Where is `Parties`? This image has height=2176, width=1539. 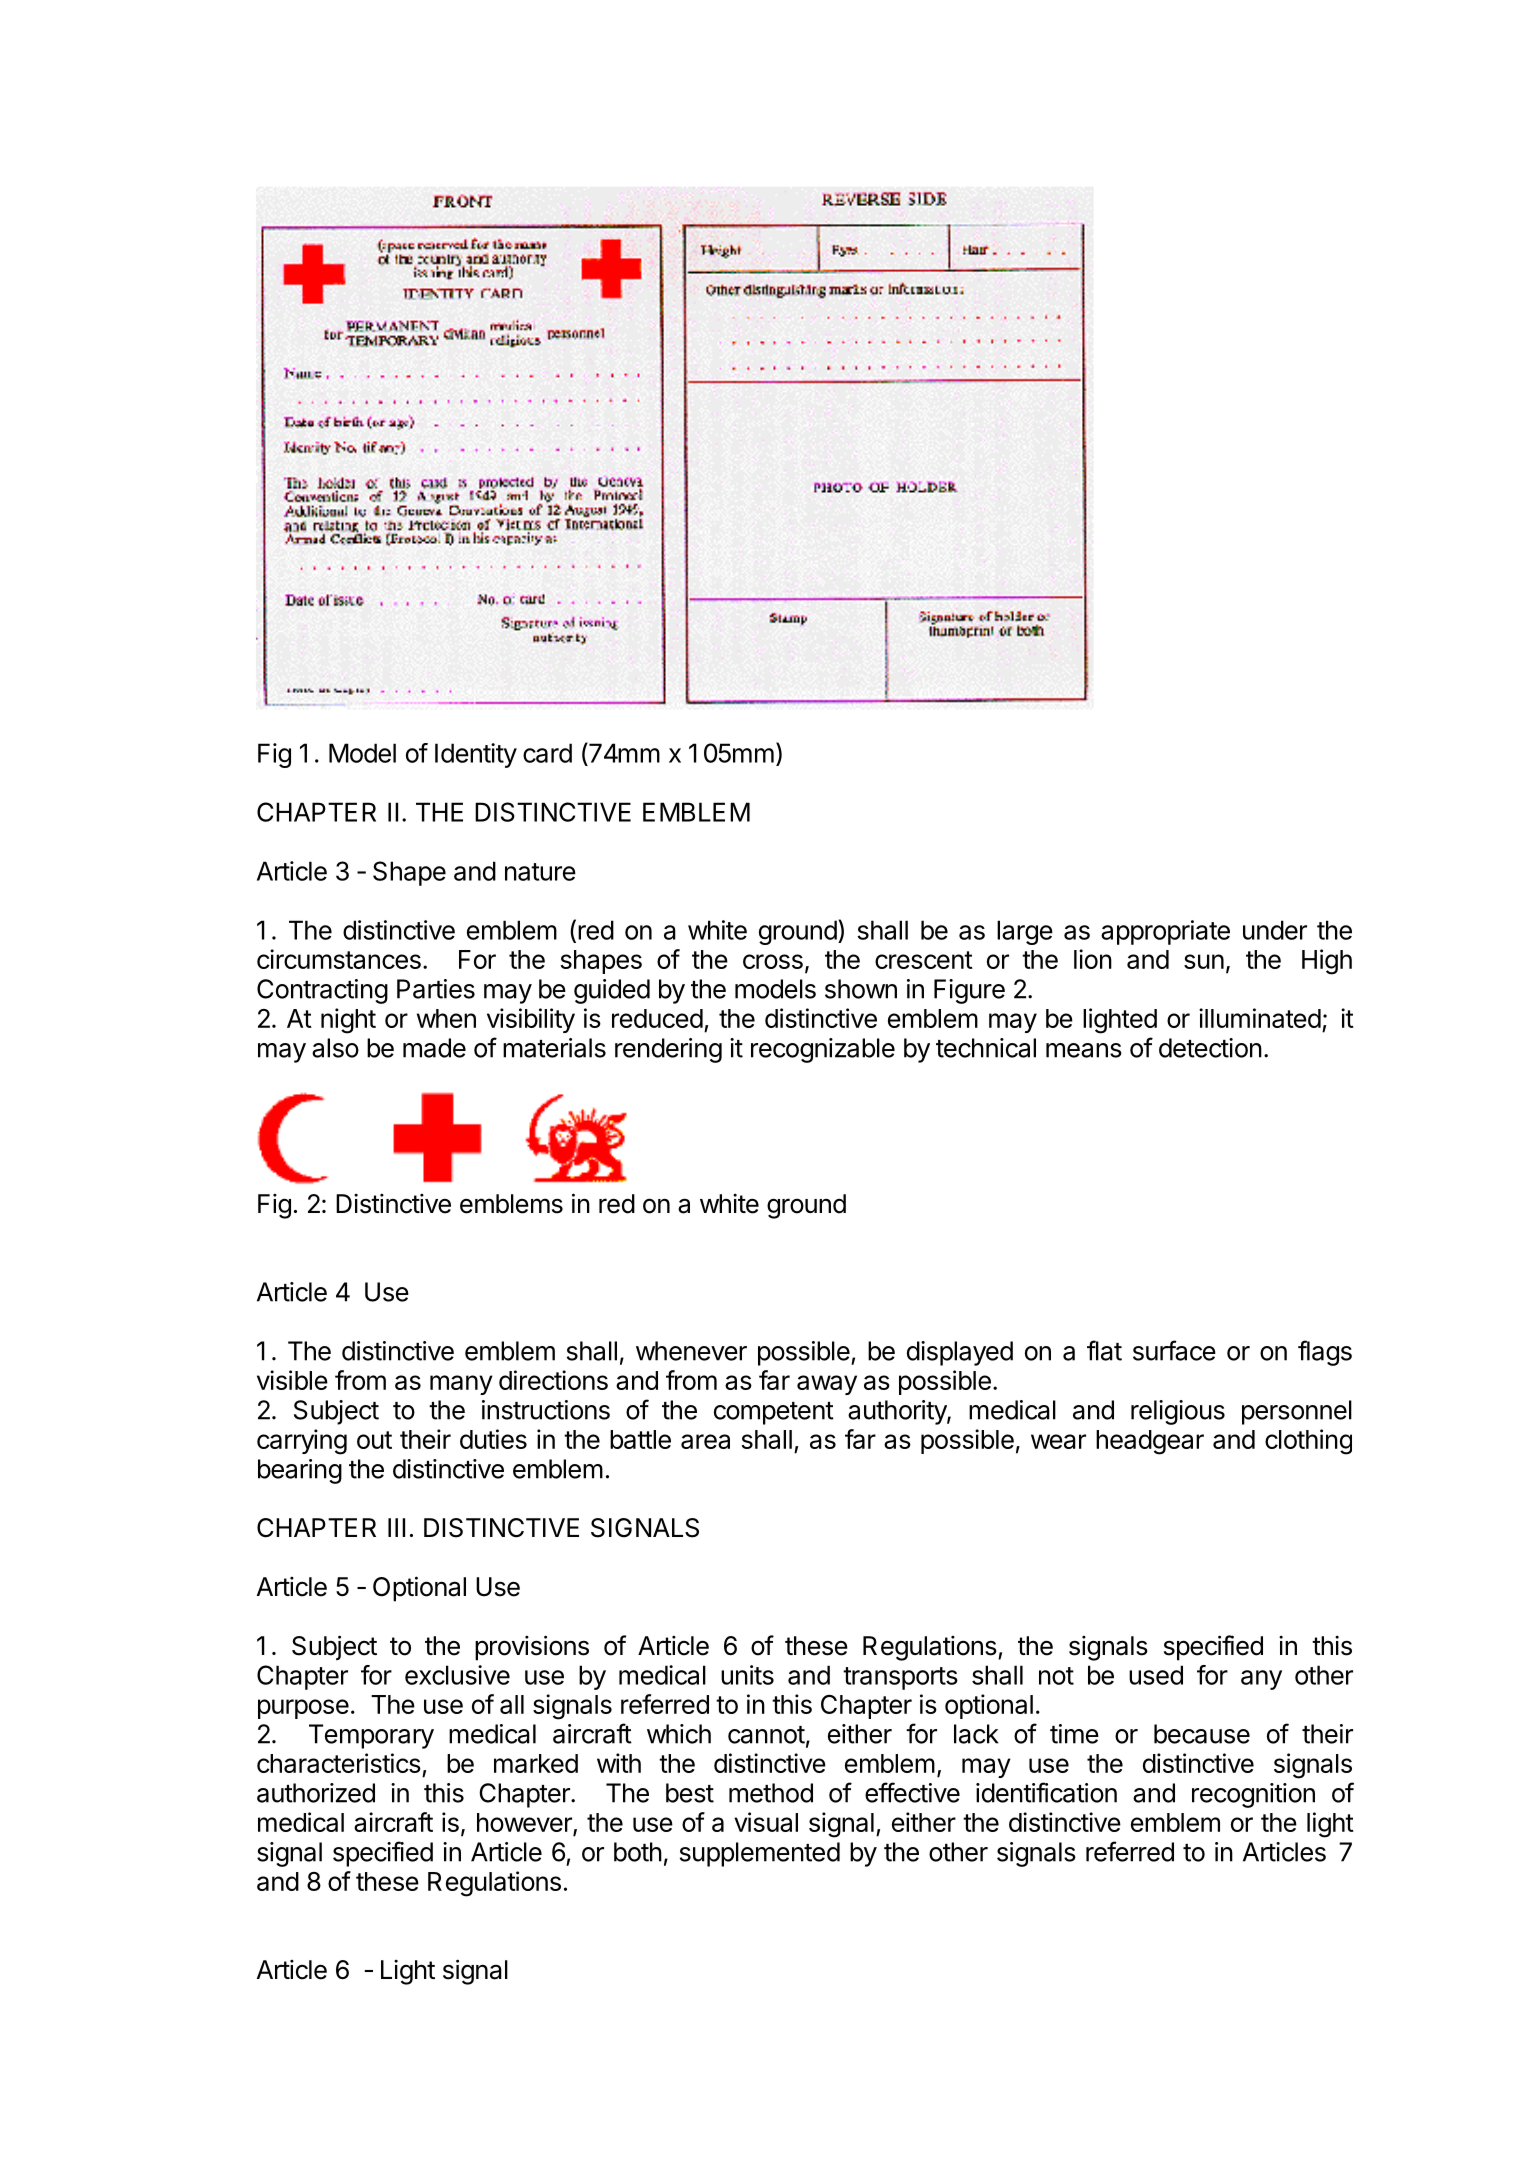 Parties is located at coordinates (436, 989).
